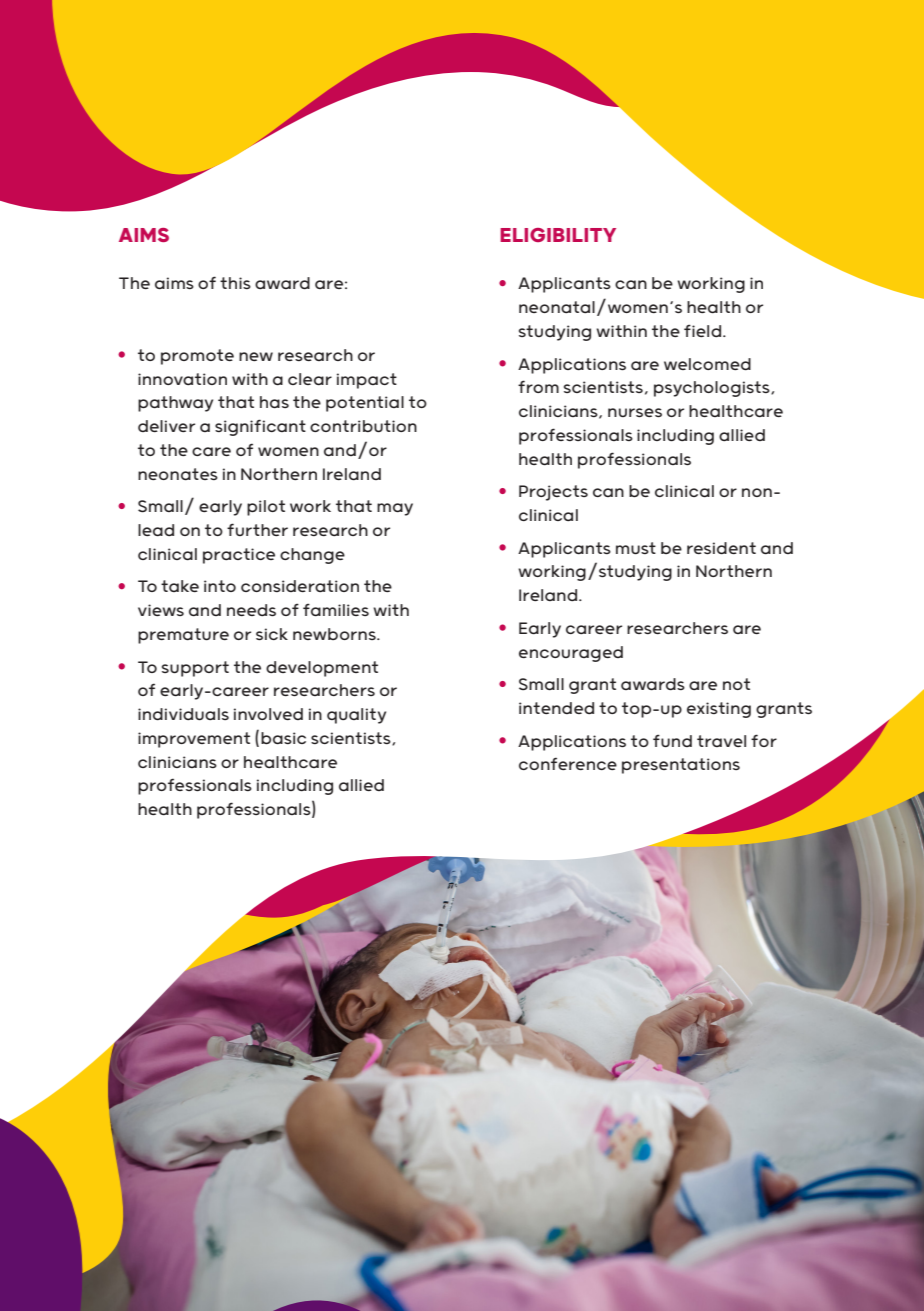  I want to click on improvement, so click(194, 740).
